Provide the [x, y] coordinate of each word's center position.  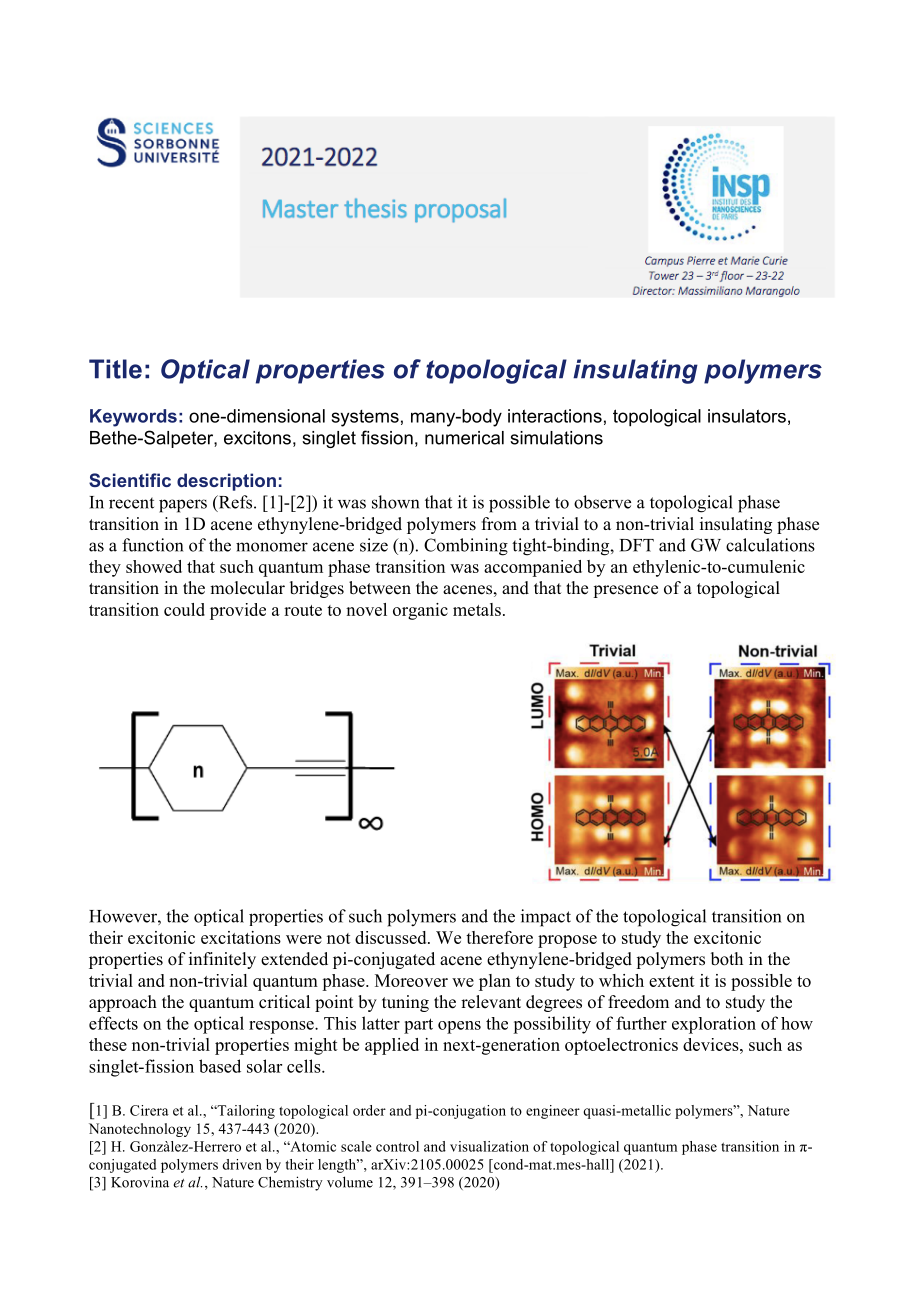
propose [567, 941]
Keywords [133, 418]
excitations [241, 937]
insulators [747, 416]
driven [242, 1164]
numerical [464, 438]
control [397, 1146]
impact [546, 918]
